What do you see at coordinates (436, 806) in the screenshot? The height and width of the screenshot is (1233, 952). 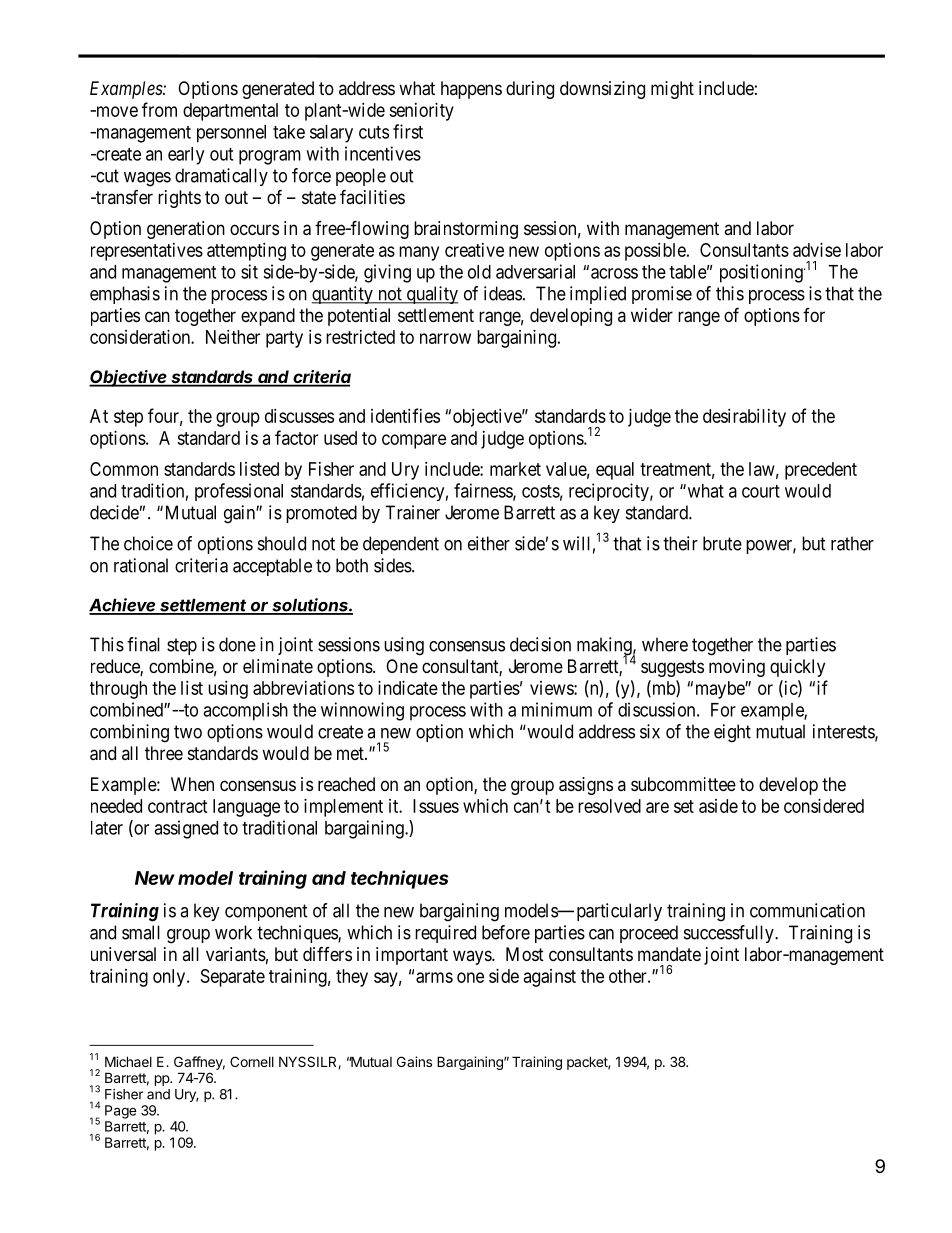 I see `Issues` at bounding box center [436, 806].
